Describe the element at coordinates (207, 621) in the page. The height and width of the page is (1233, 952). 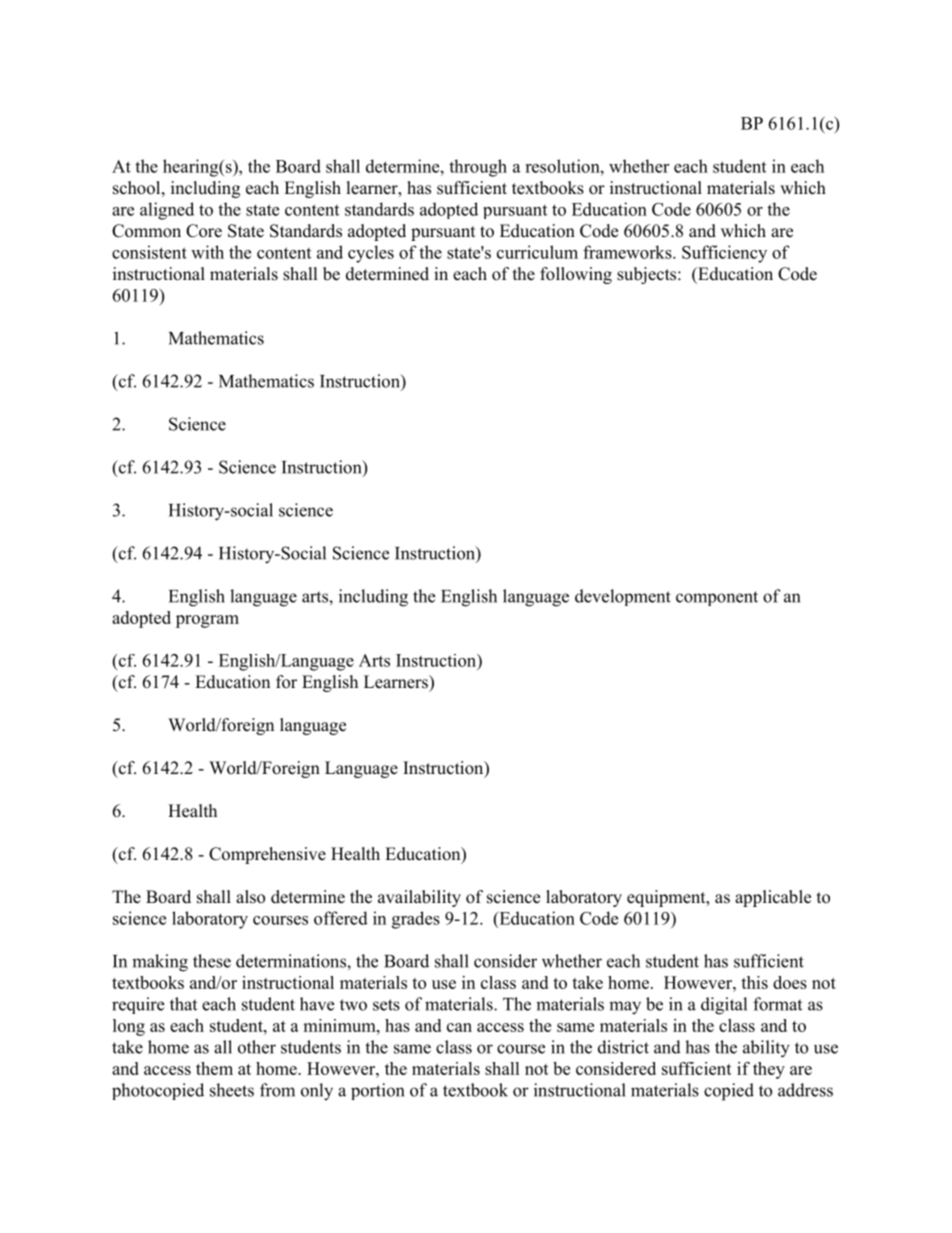
I see `program` at that location.
